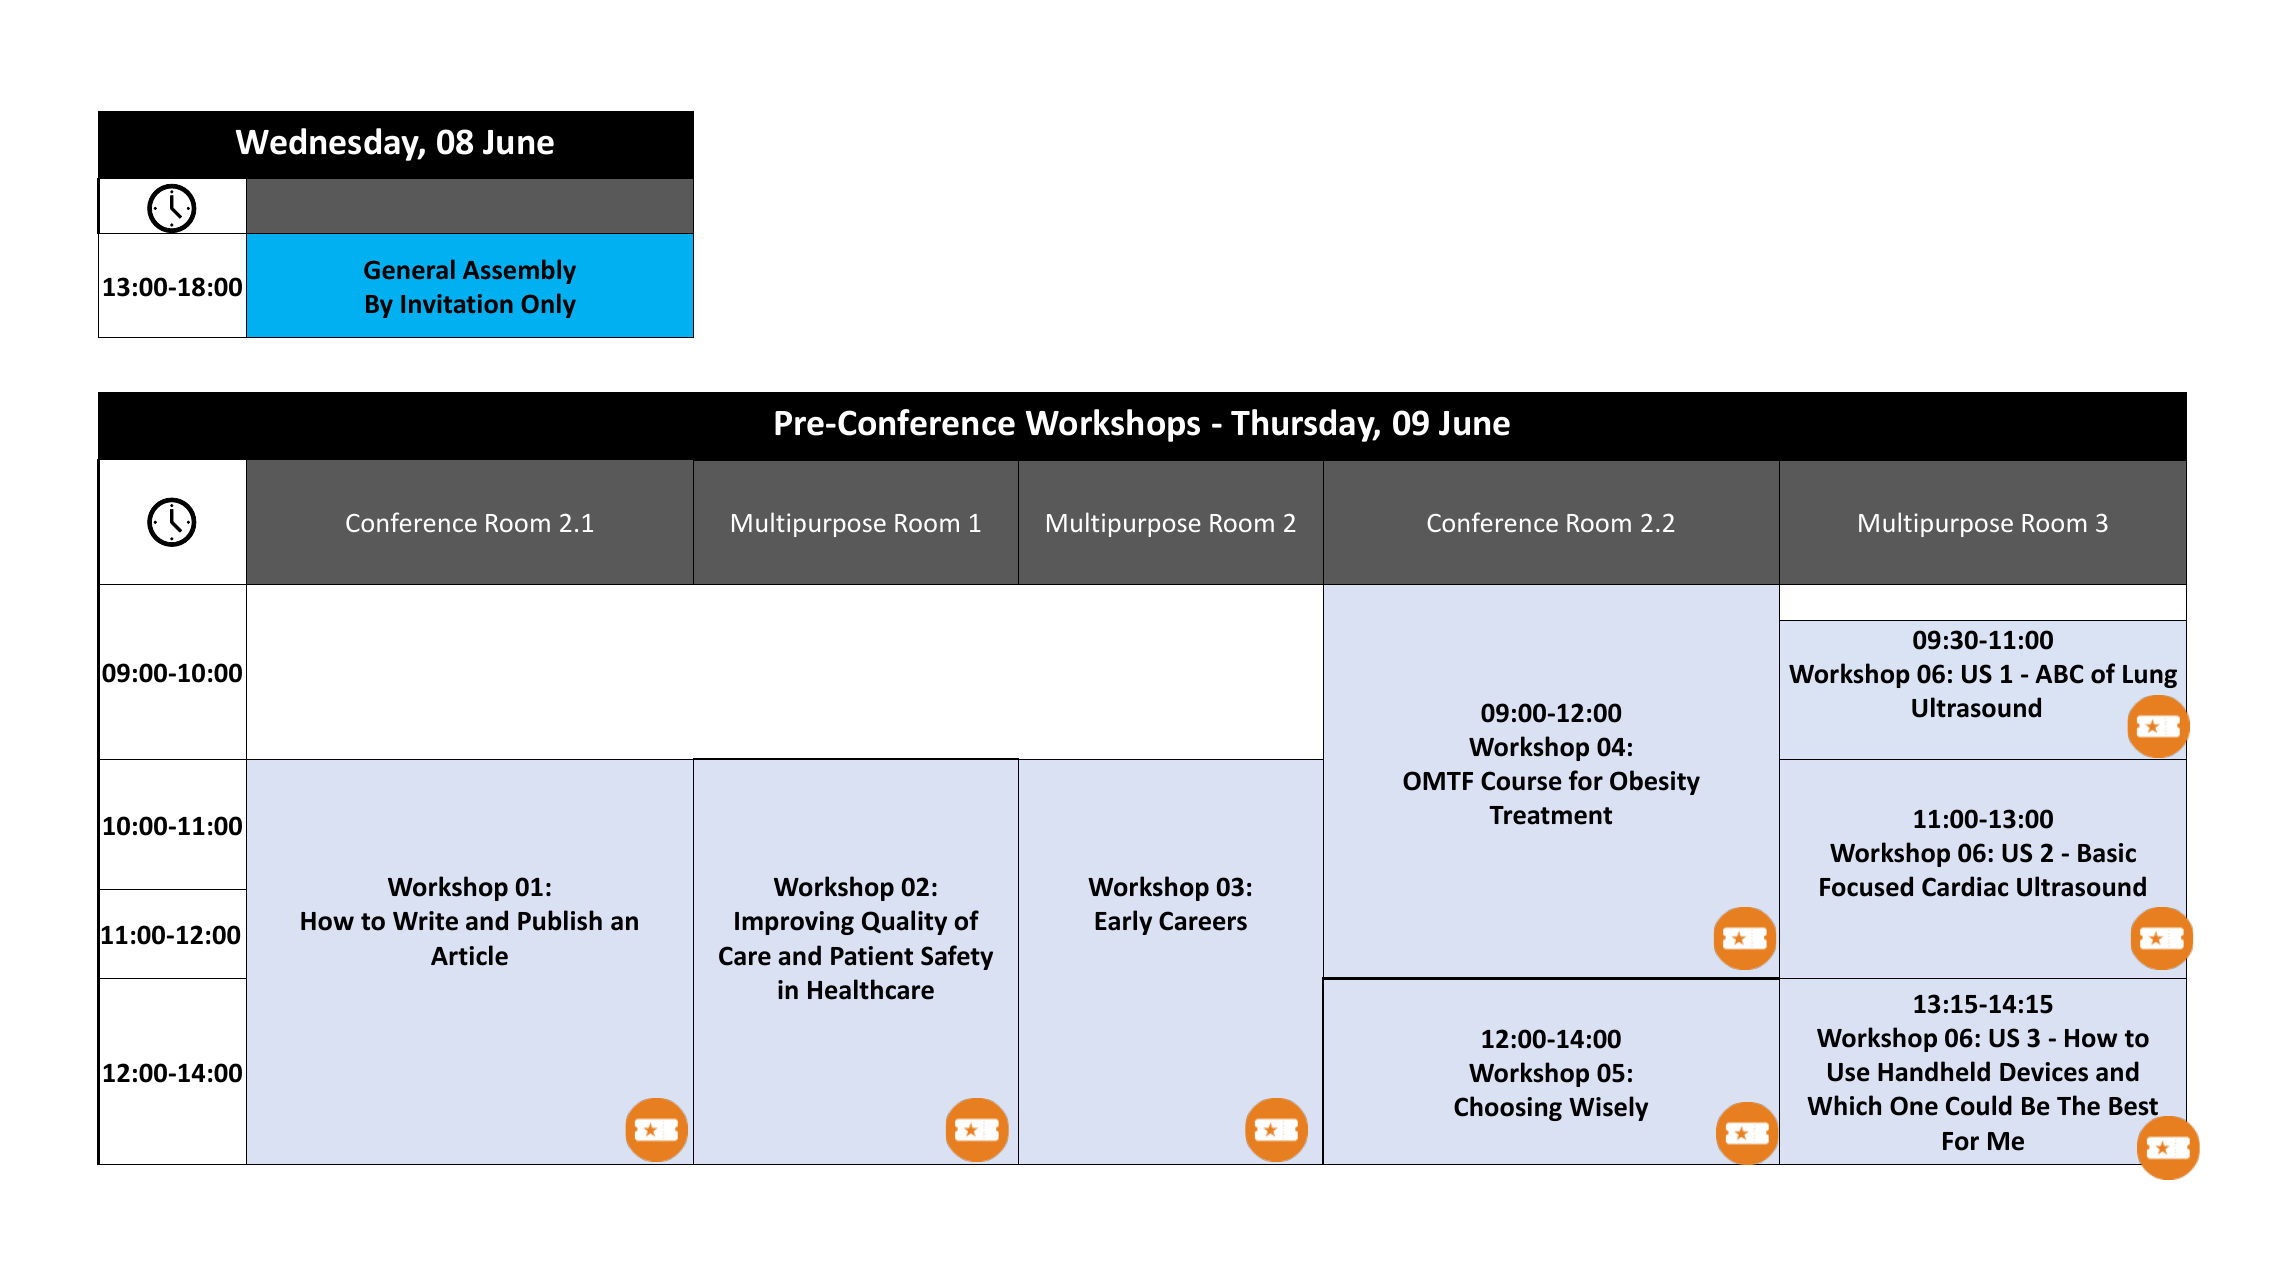 This page has width=2285, height=1285. What do you see at coordinates (519, 271) in the page?
I see `Assembly` at bounding box center [519, 271].
